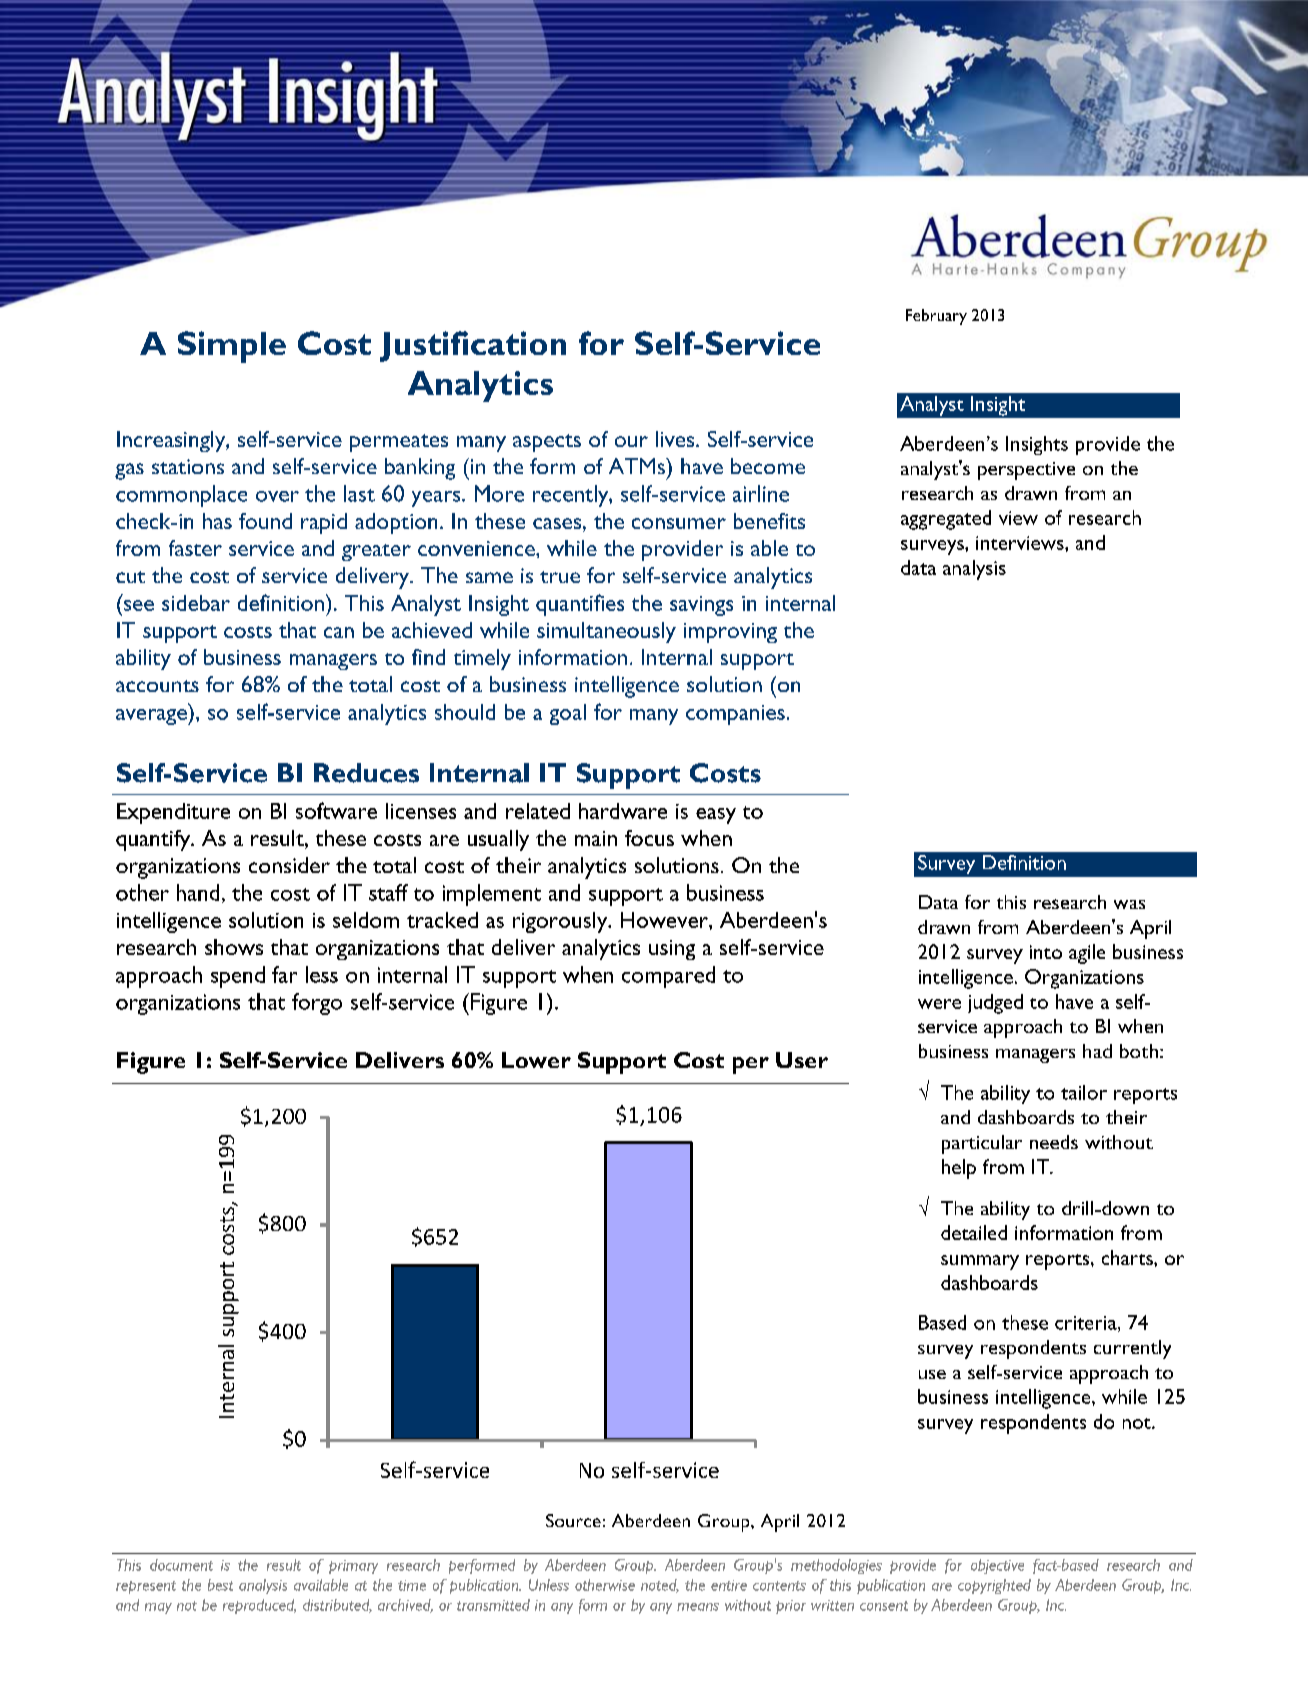 The height and width of the document is (1693, 1308). I want to click on forgo, so click(317, 1004).
